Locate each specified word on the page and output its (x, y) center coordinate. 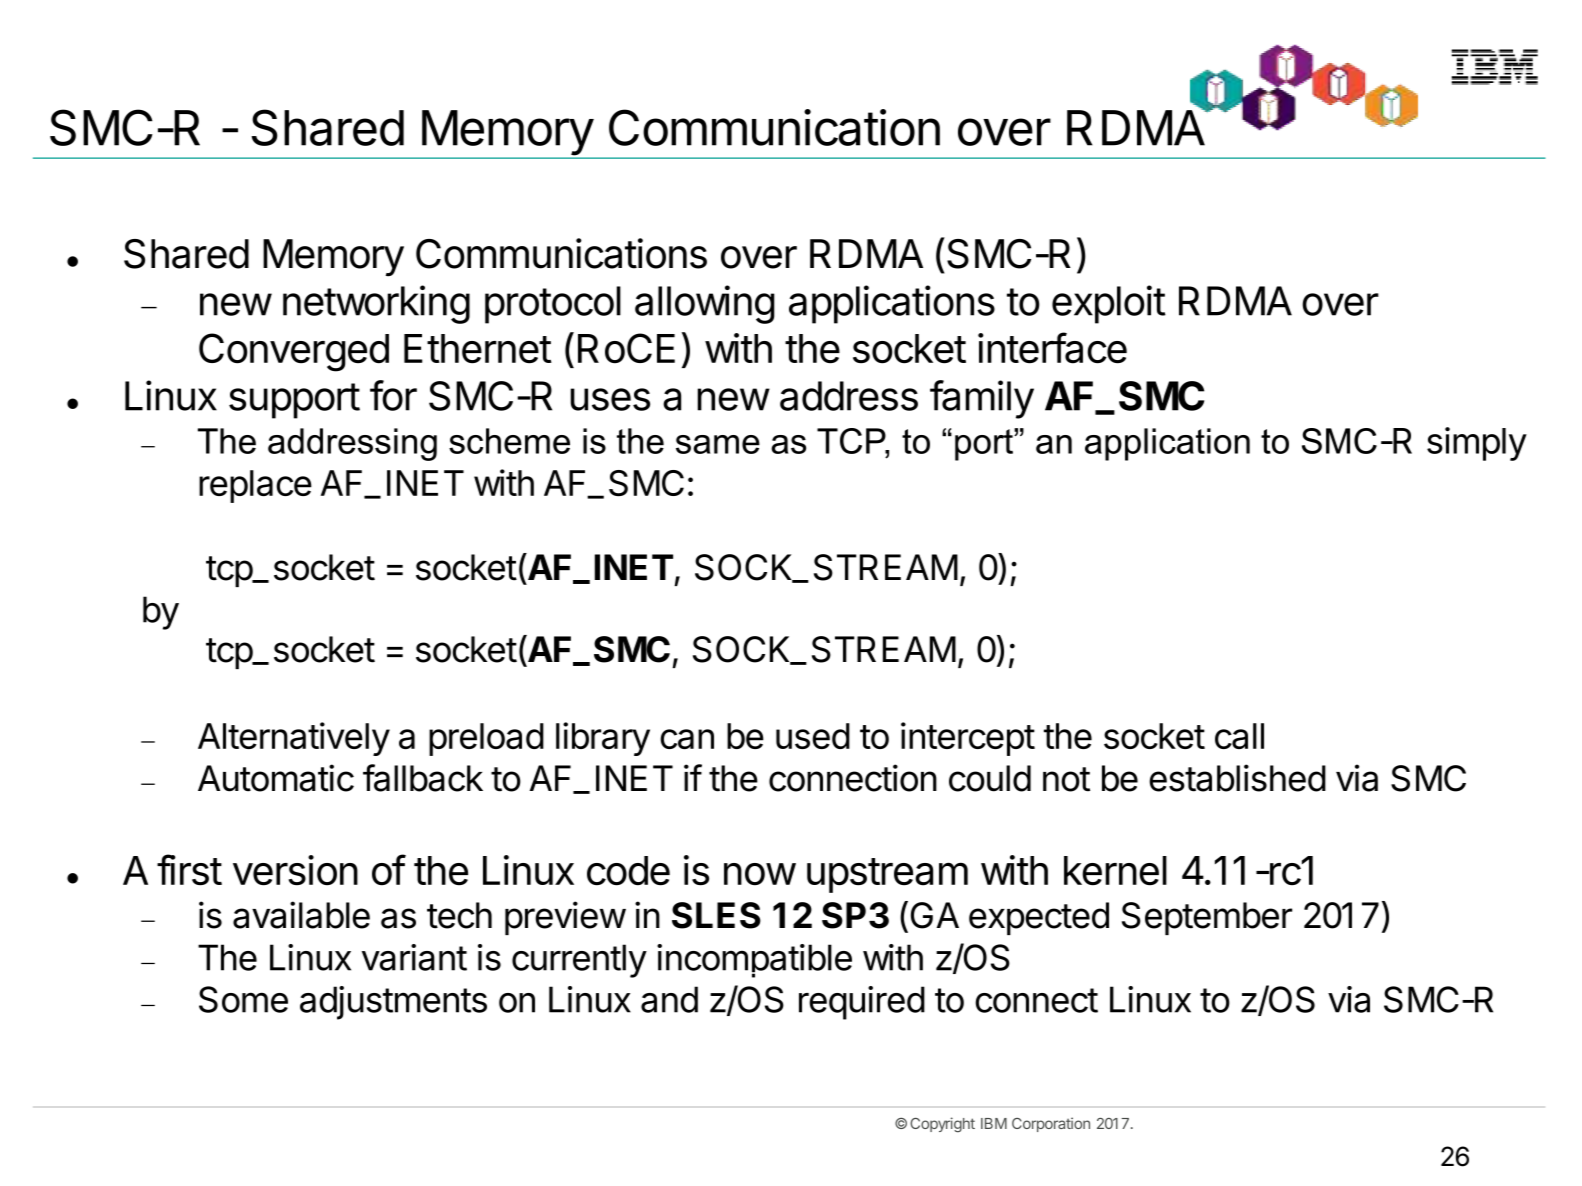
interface (1052, 348)
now (760, 874)
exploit (1109, 304)
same (718, 444)
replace (255, 486)
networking (376, 304)
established (1237, 778)
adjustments (393, 1003)
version (295, 870)
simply (1477, 444)
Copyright (942, 1125)
